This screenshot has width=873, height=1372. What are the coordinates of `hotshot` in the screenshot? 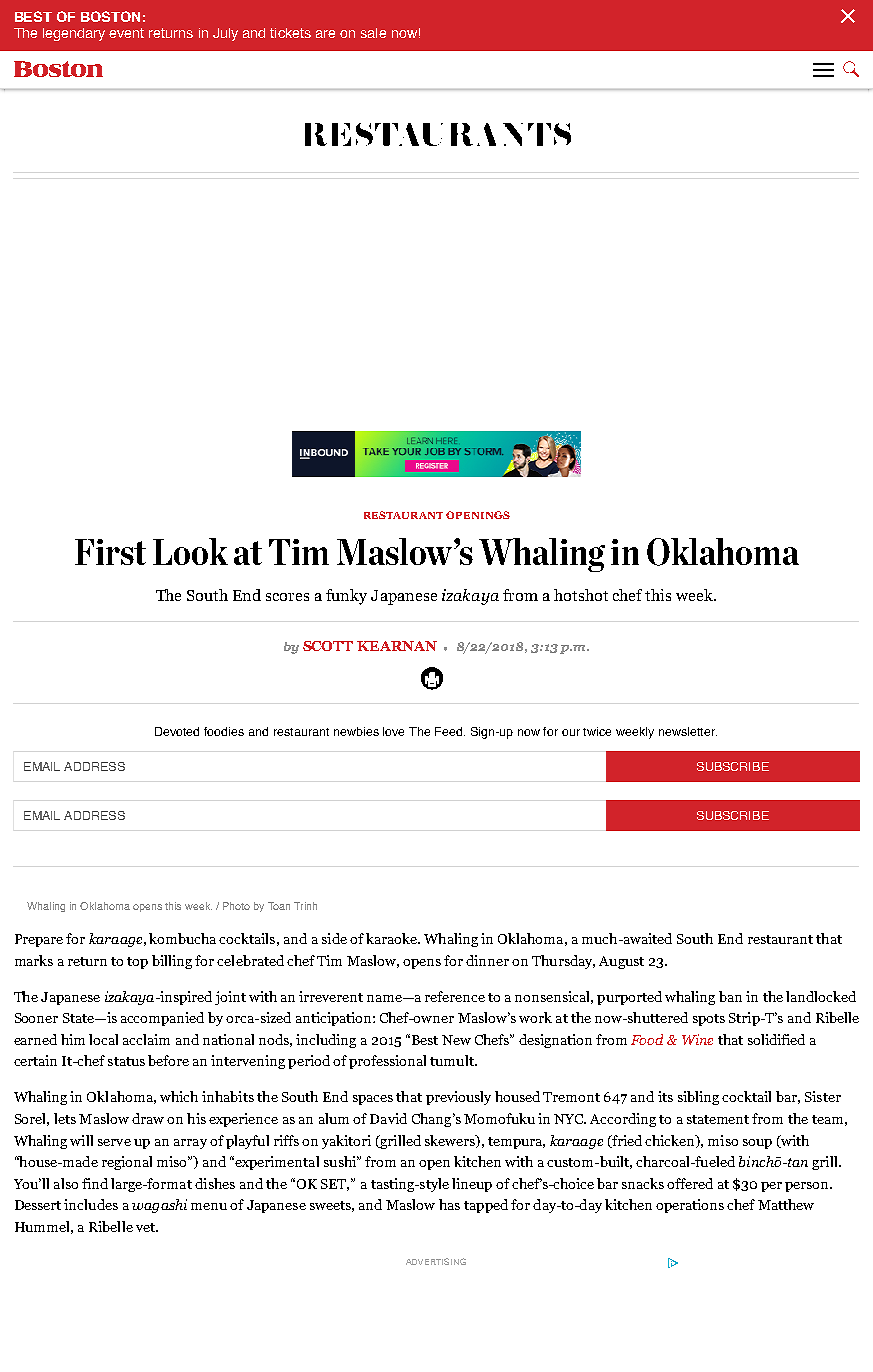 It's located at (581, 595).
